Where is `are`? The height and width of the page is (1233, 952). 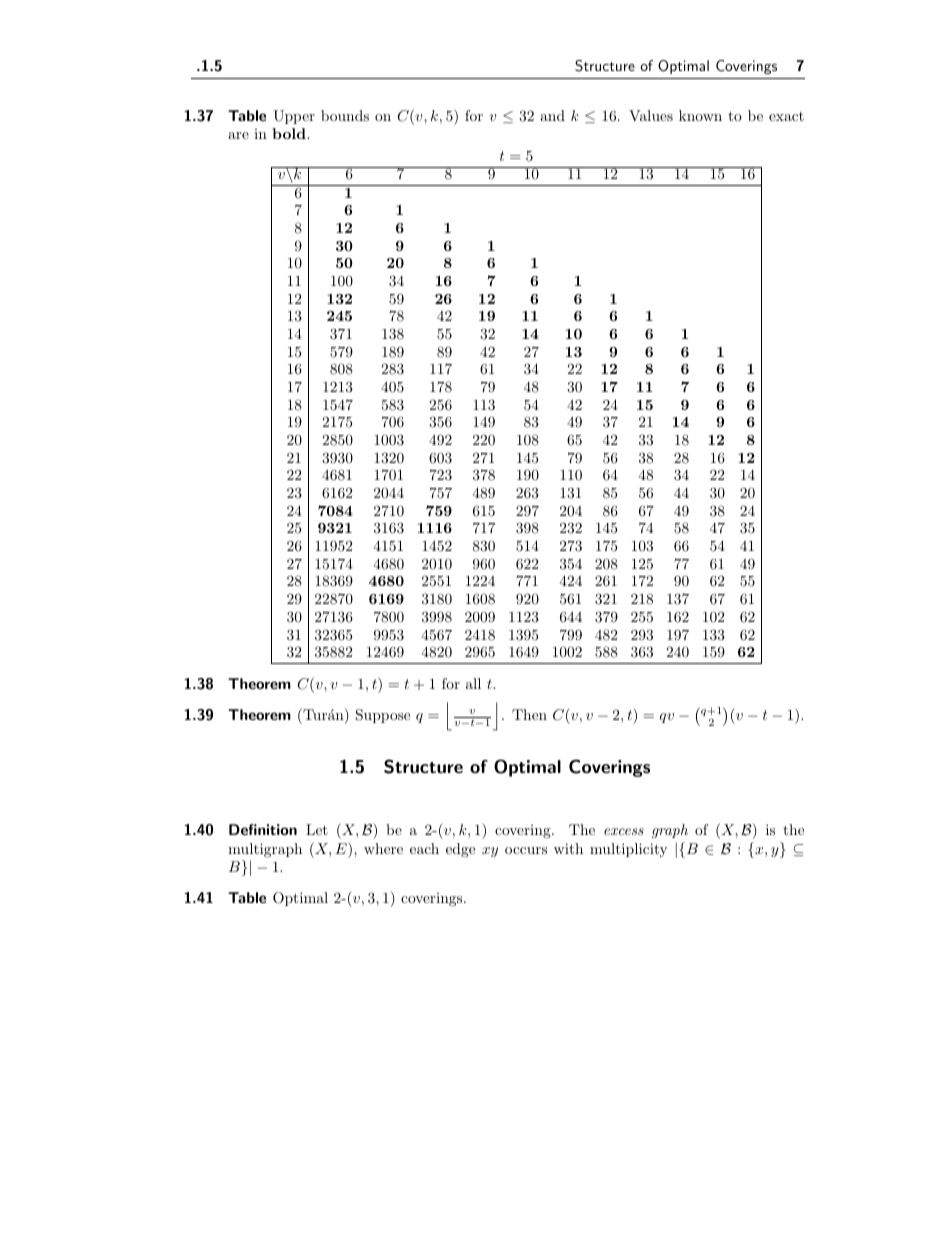
are is located at coordinates (238, 135).
